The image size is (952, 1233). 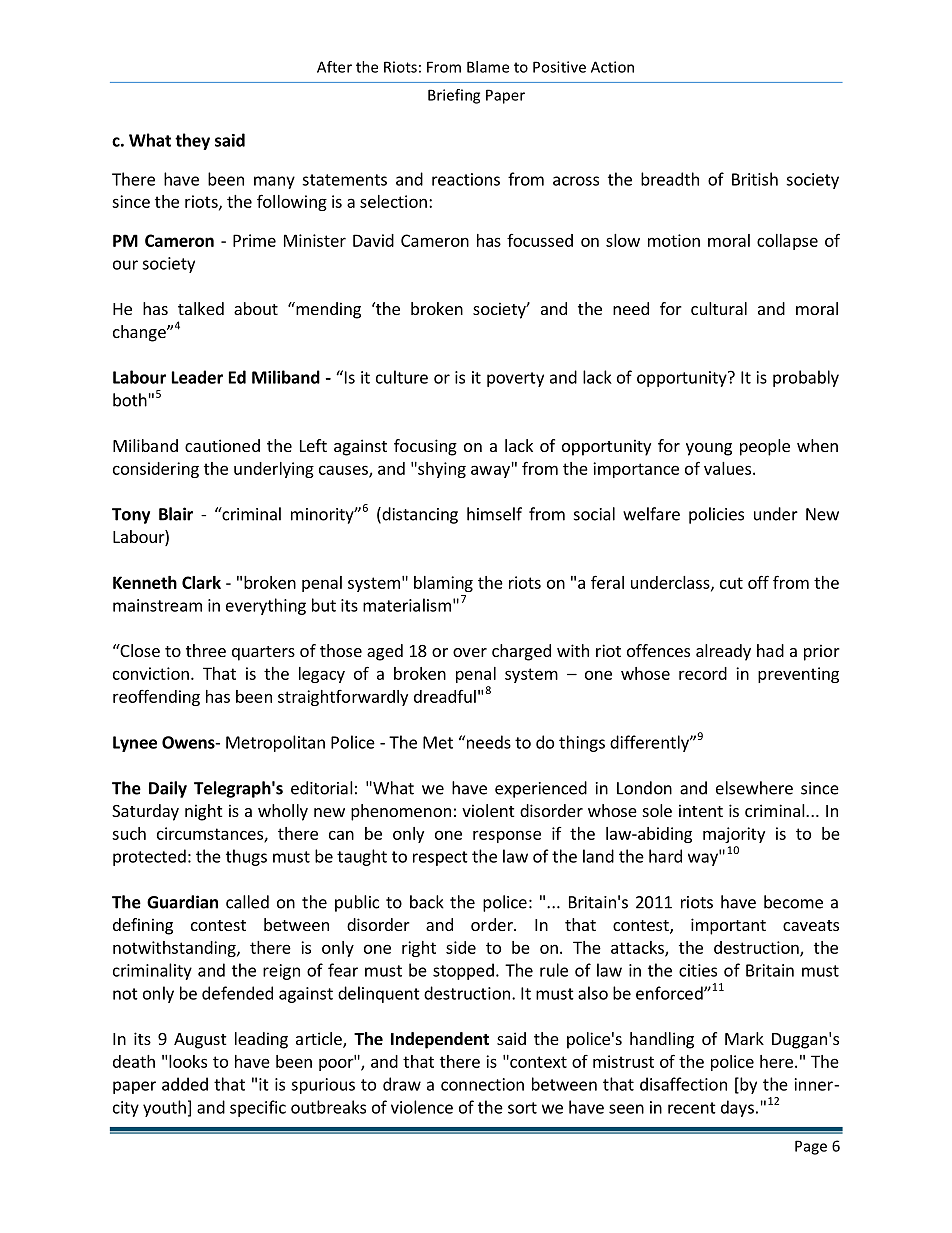 What do you see at coordinates (402, 377) in the screenshot?
I see `culture` at bounding box center [402, 377].
